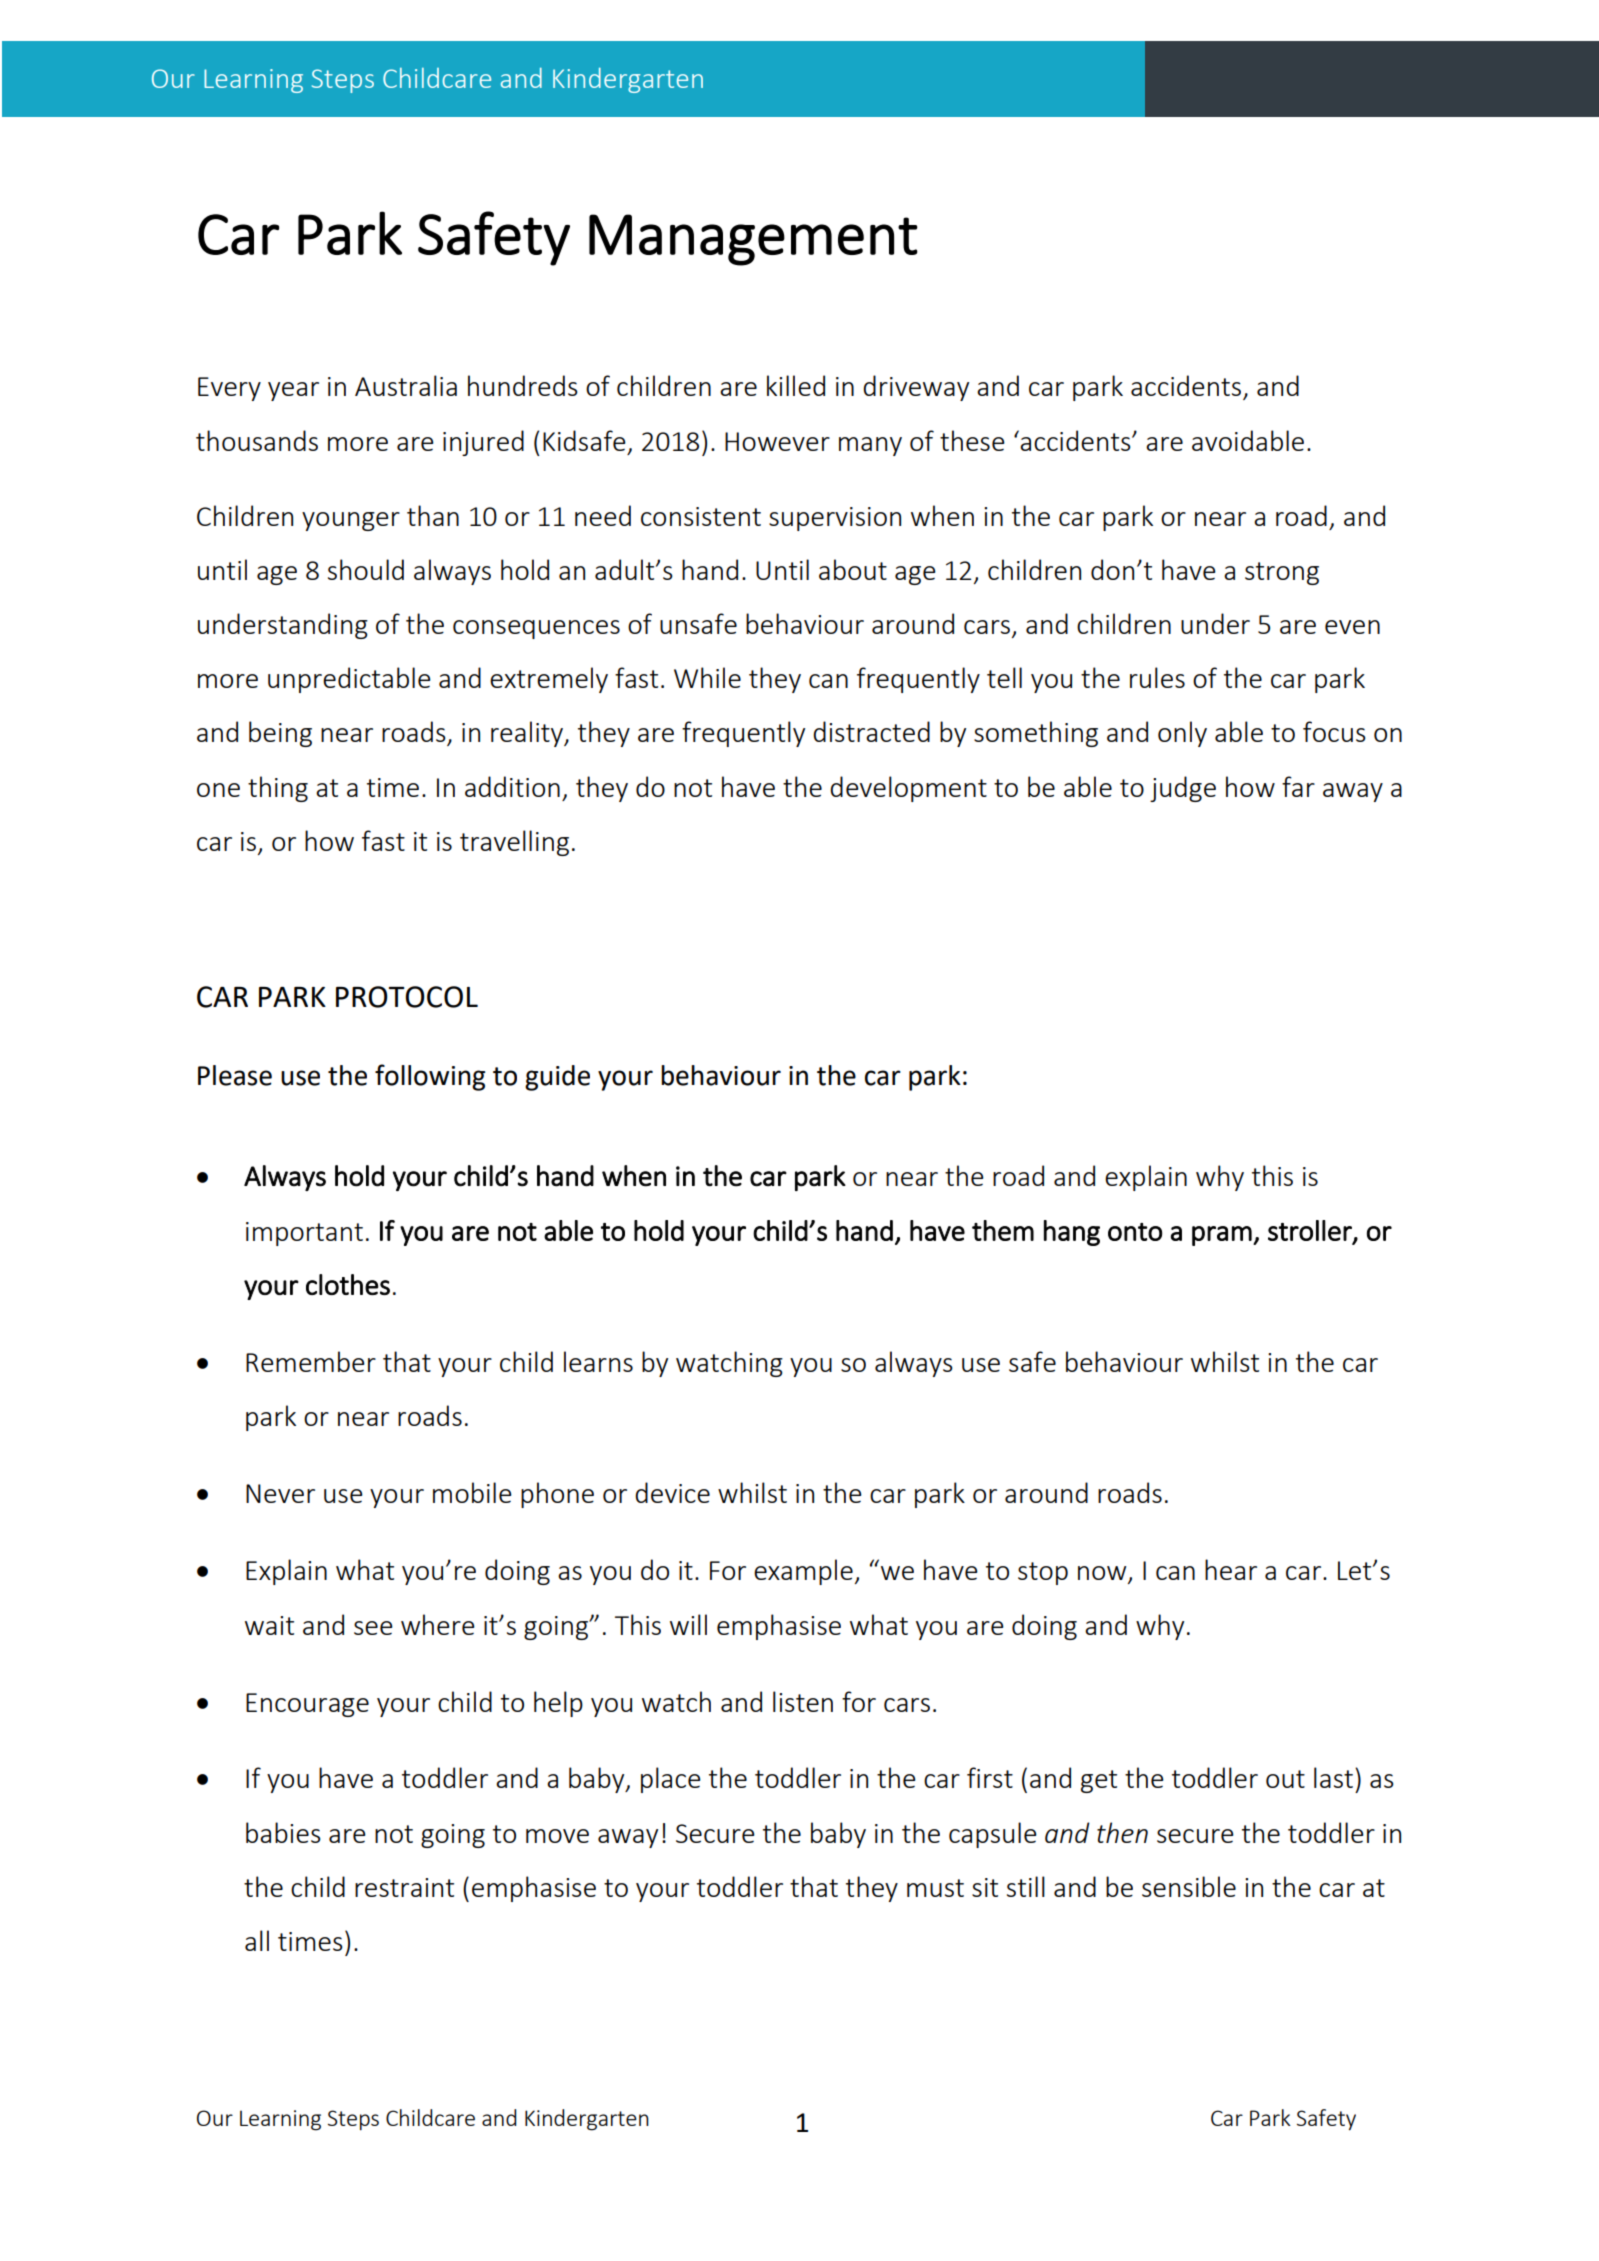 The image size is (1599, 2261). What do you see at coordinates (803, 1572) in the document?
I see `example` at bounding box center [803, 1572].
